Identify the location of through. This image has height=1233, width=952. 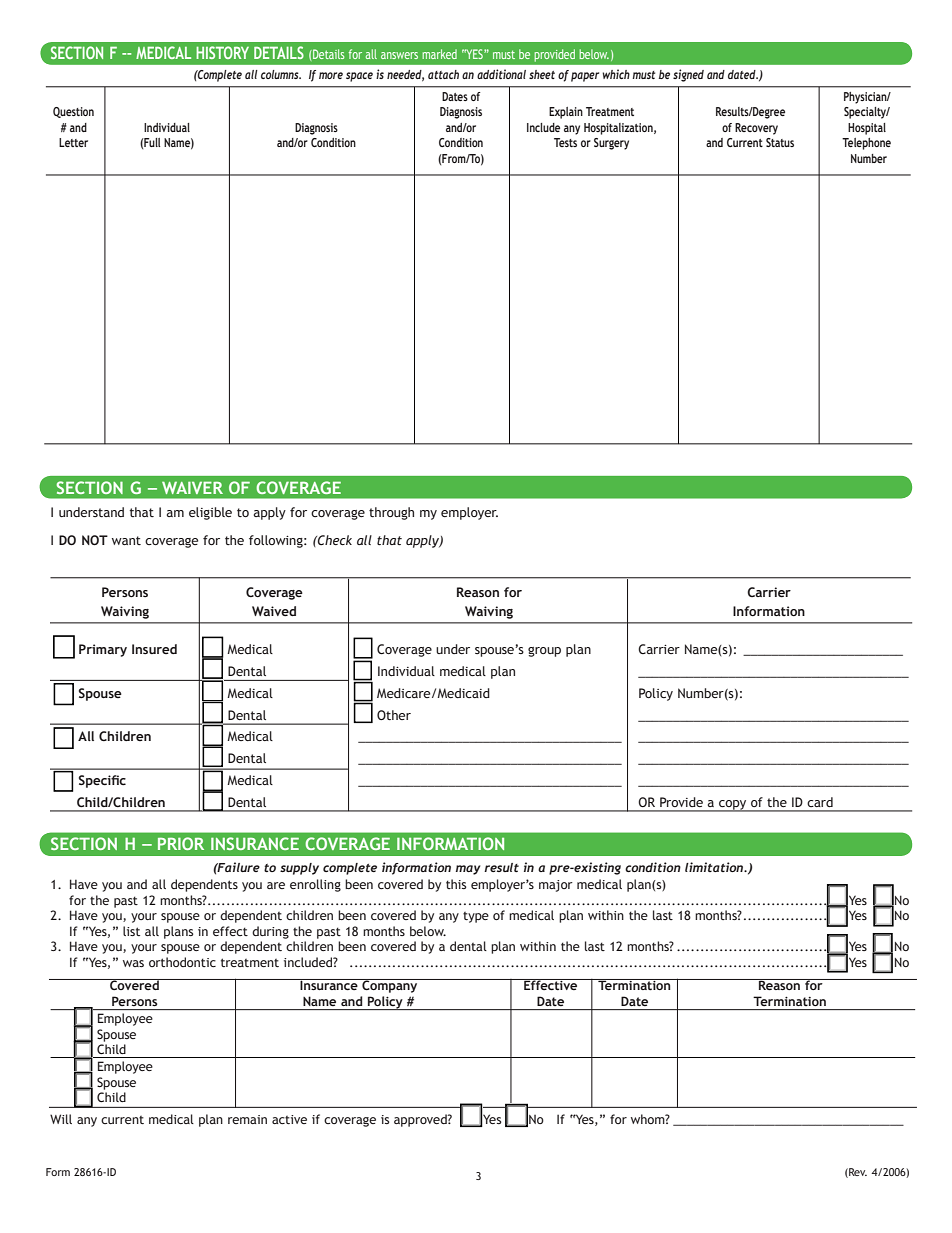
(391, 513).
